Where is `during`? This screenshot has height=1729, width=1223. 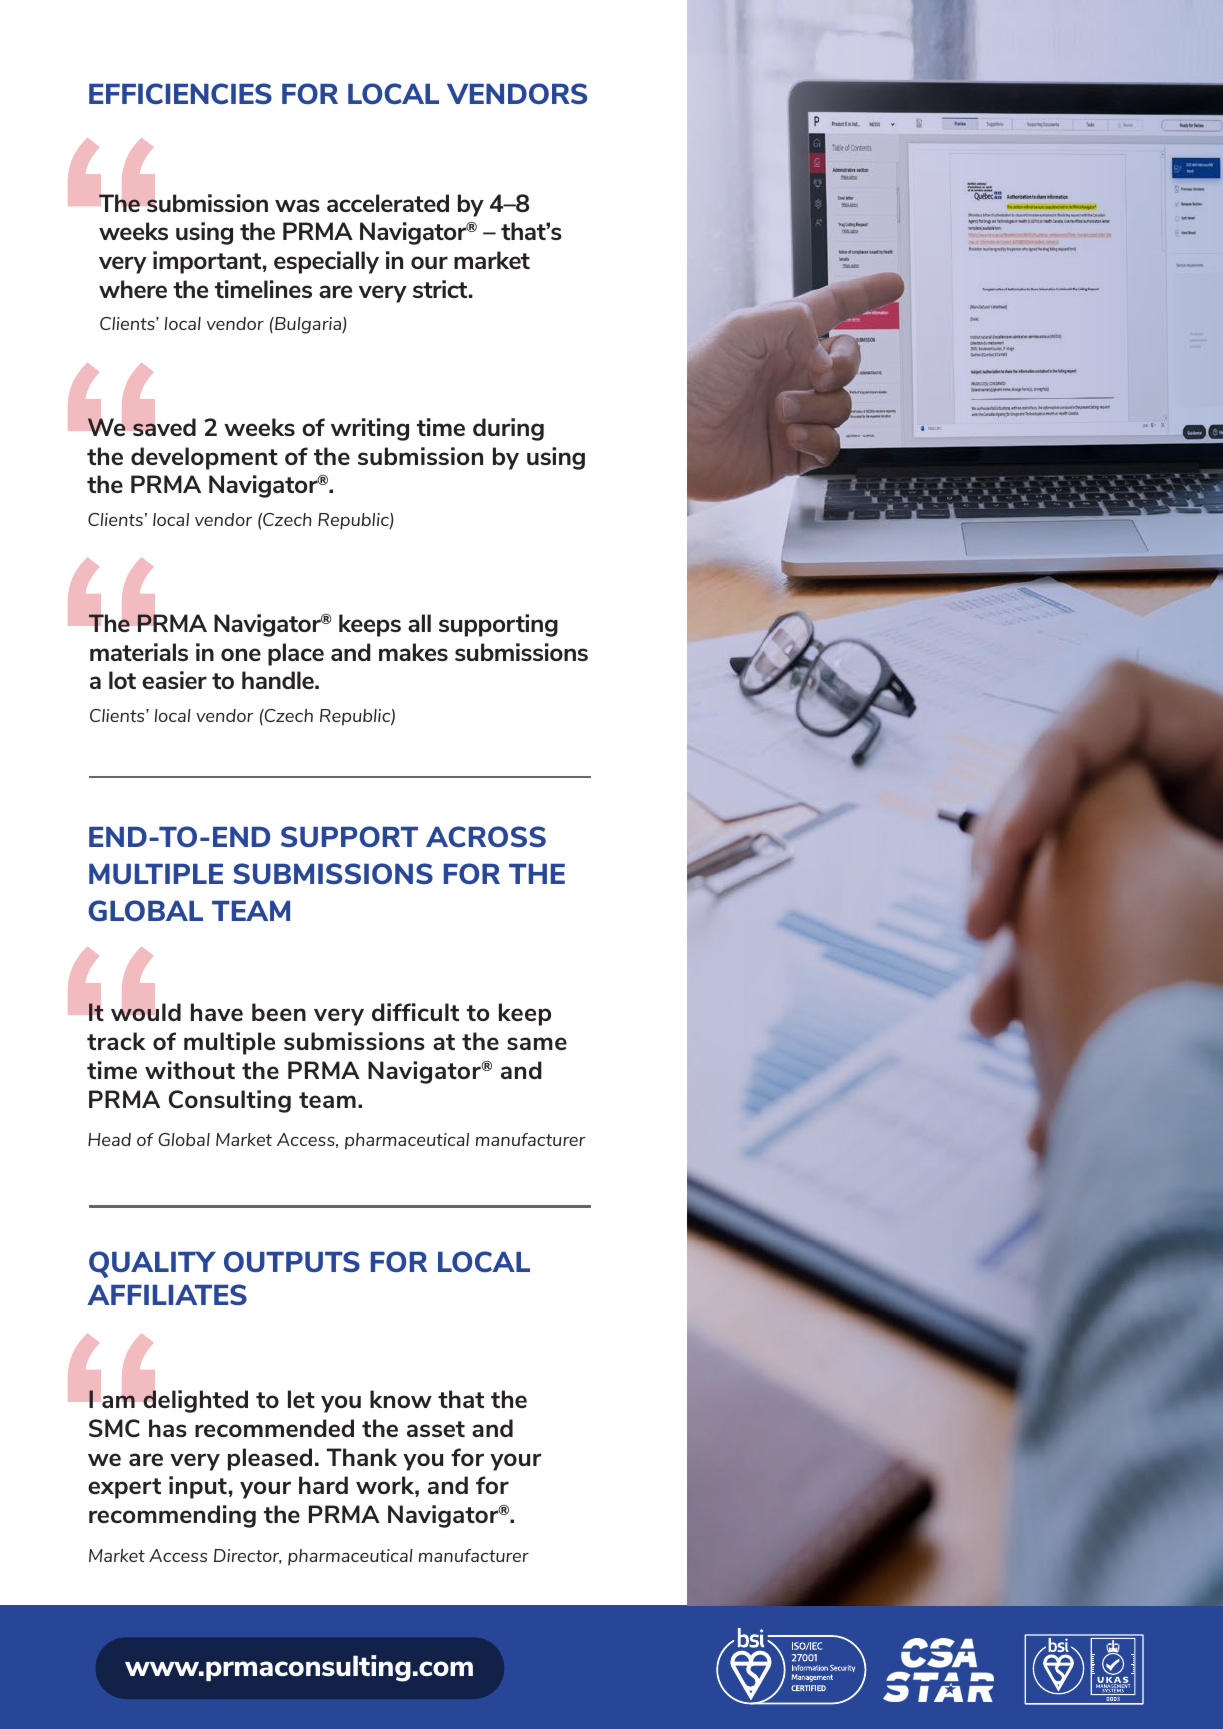
during is located at coordinates (508, 429).
